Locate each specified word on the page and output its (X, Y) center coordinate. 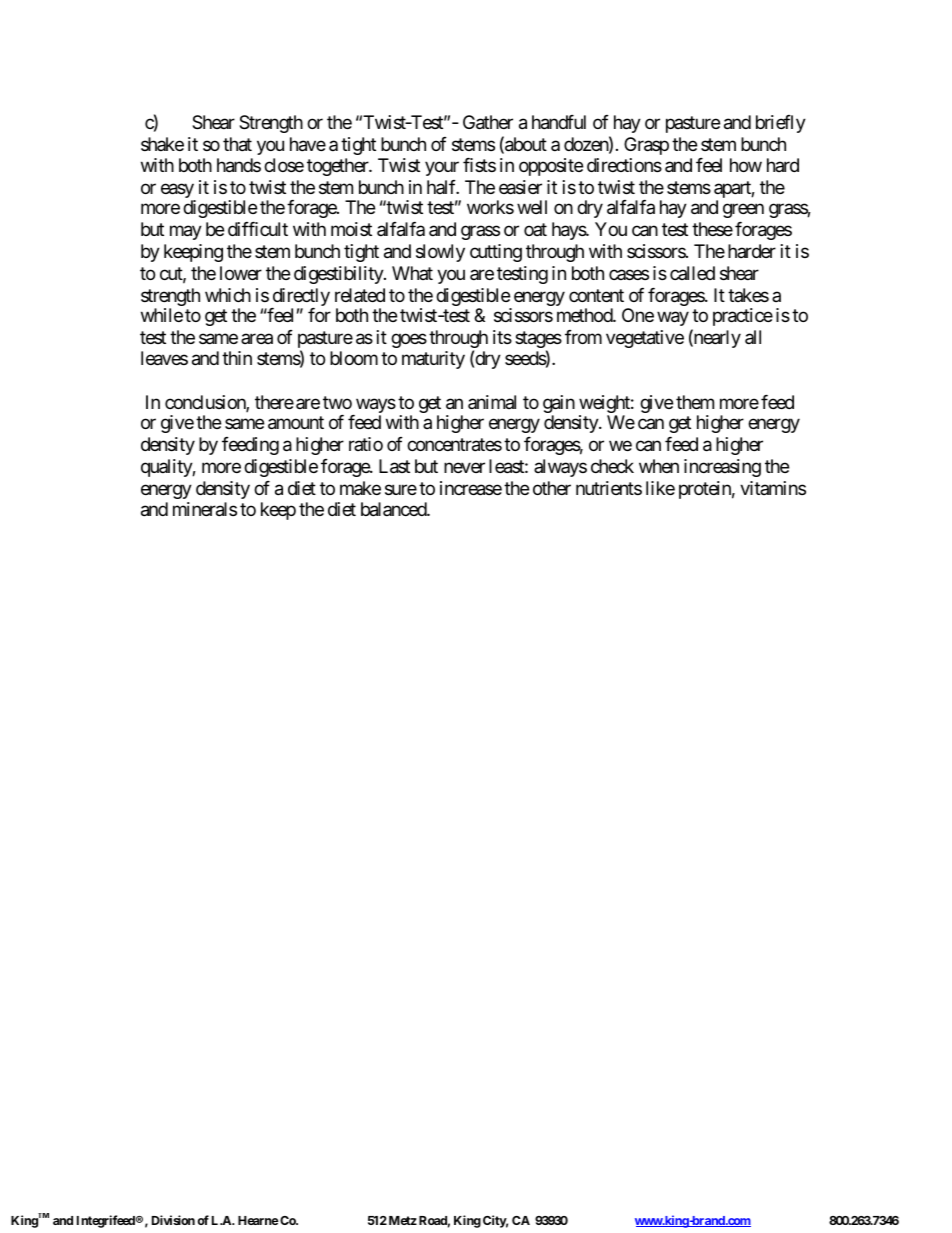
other (552, 488)
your (442, 169)
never (464, 467)
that (237, 144)
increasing (722, 468)
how (746, 165)
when (659, 466)
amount (296, 423)
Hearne (258, 1220)
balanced (394, 509)
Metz (403, 1220)
